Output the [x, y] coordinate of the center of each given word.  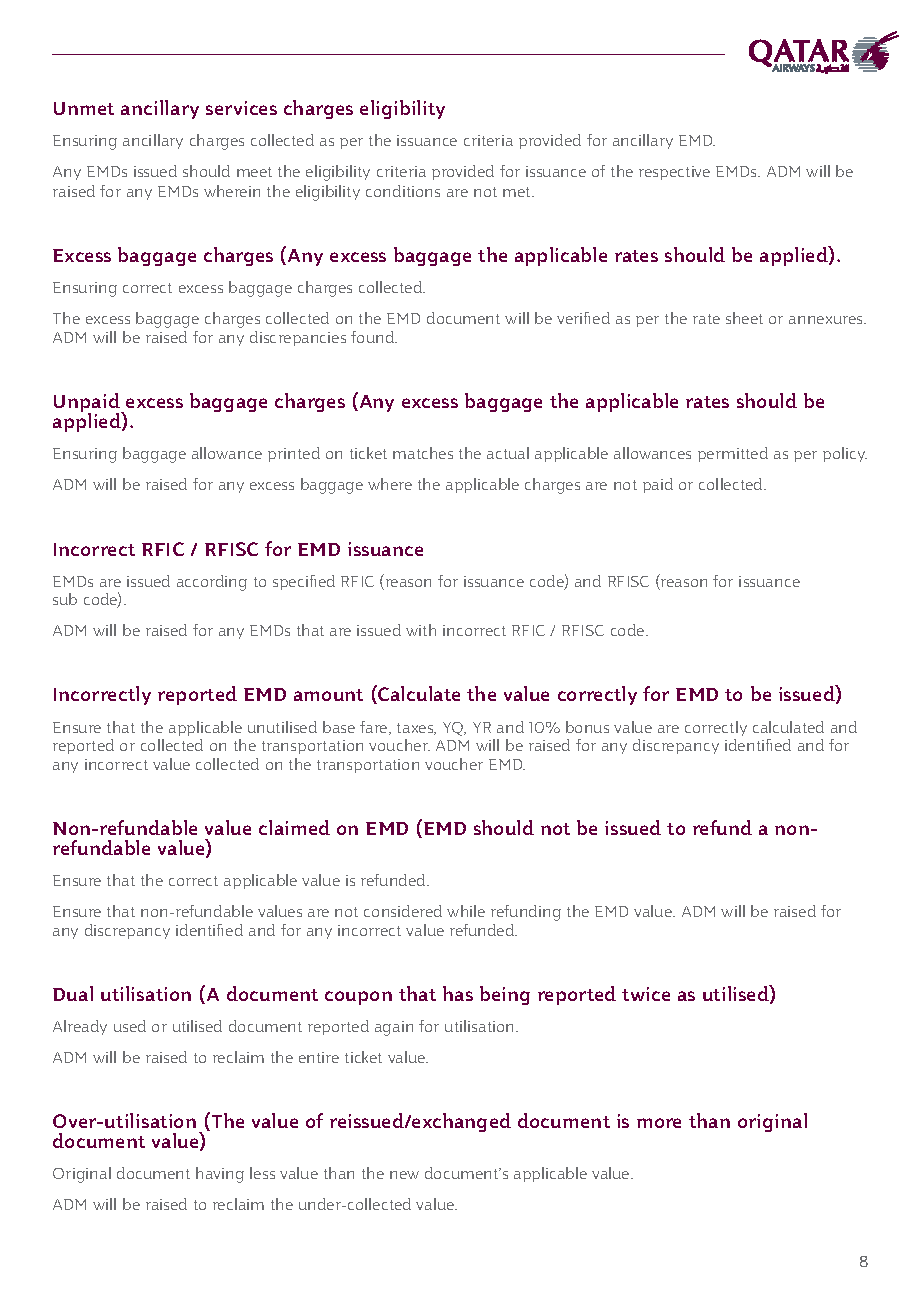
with [421, 630]
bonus [587, 727]
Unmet [84, 108]
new [404, 1175]
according [212, 583]
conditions [403, 191]
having [220, 1175]
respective [674, 173]
